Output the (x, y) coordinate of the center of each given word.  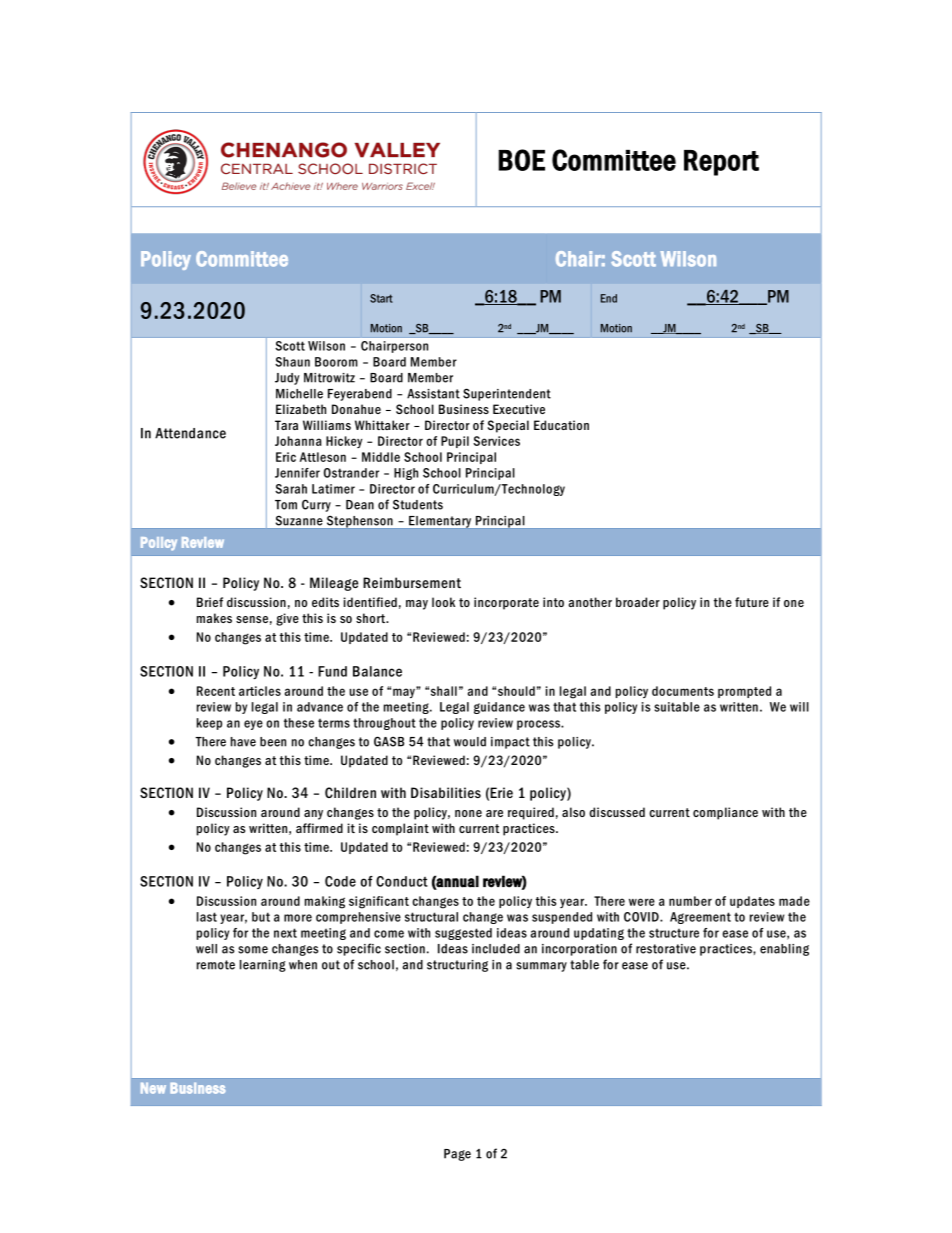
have (243, 742)
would (470, 742)
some (253, 950)
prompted (744, 692)
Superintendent (507, 394)
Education (561, 425)
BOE (521, 160)
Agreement (700, 918)
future (752, 602)
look (443, 602)
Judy (287, 379)
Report (721, 163)
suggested (463, 934)
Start (381, 298)
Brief (210, 602)
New (153, 1088)
